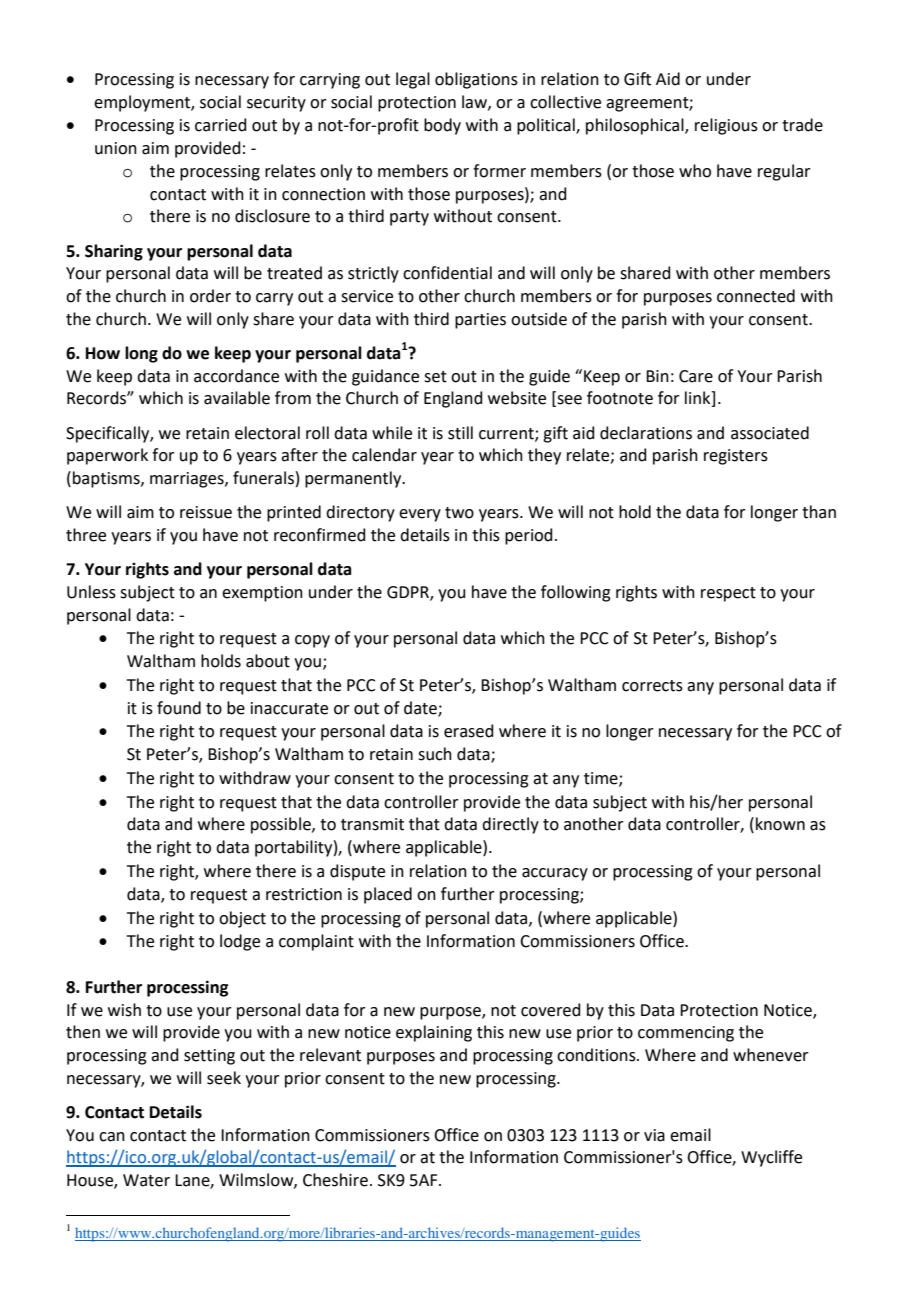 Image resolution: width=924 pixels, height=1308 pixels. I want to click on respect, so click(728, 594).
